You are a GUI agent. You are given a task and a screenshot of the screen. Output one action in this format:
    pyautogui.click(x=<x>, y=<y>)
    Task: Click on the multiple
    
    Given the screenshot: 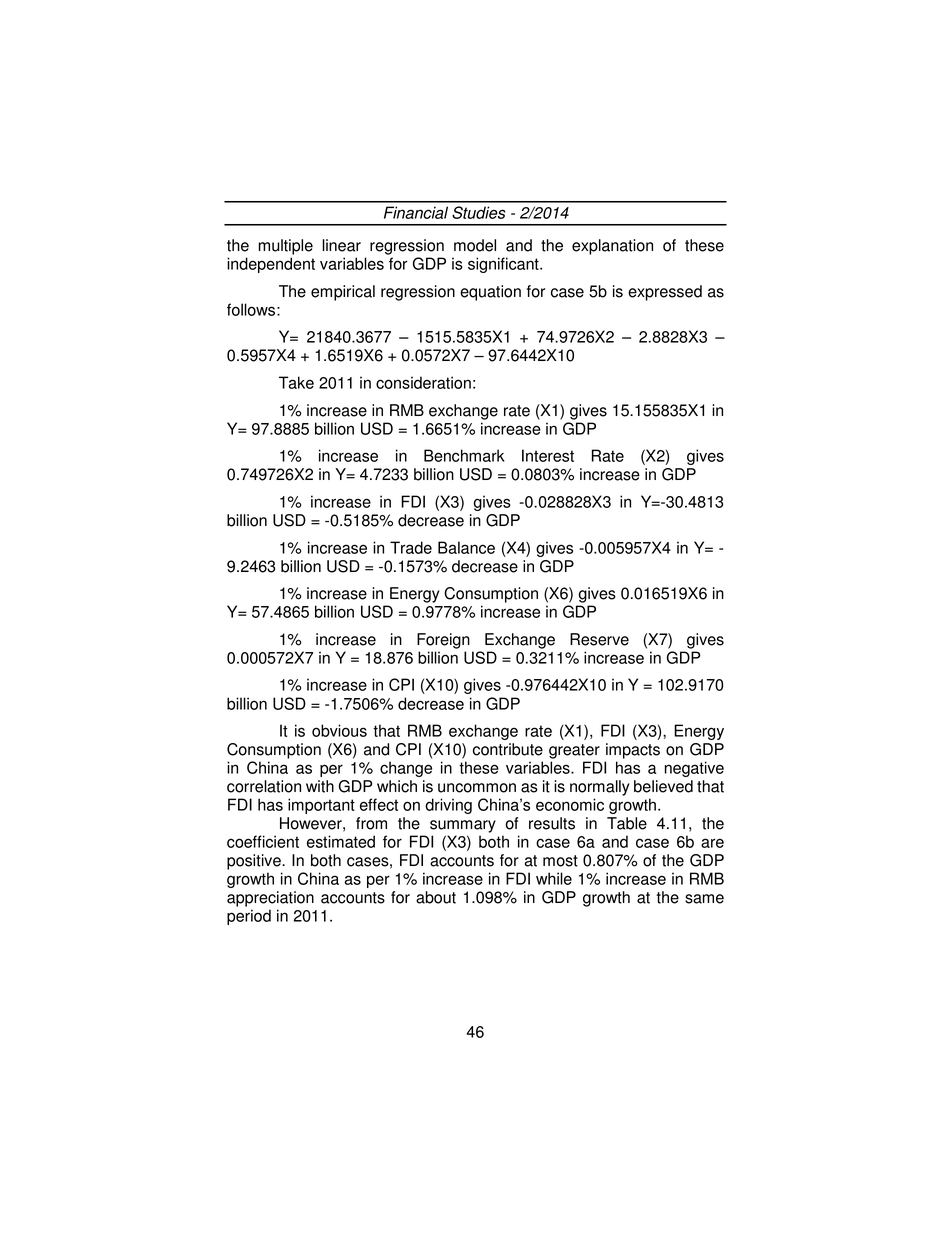 What is the action you would take?
    pyautogui.click(x=286, y=247)
